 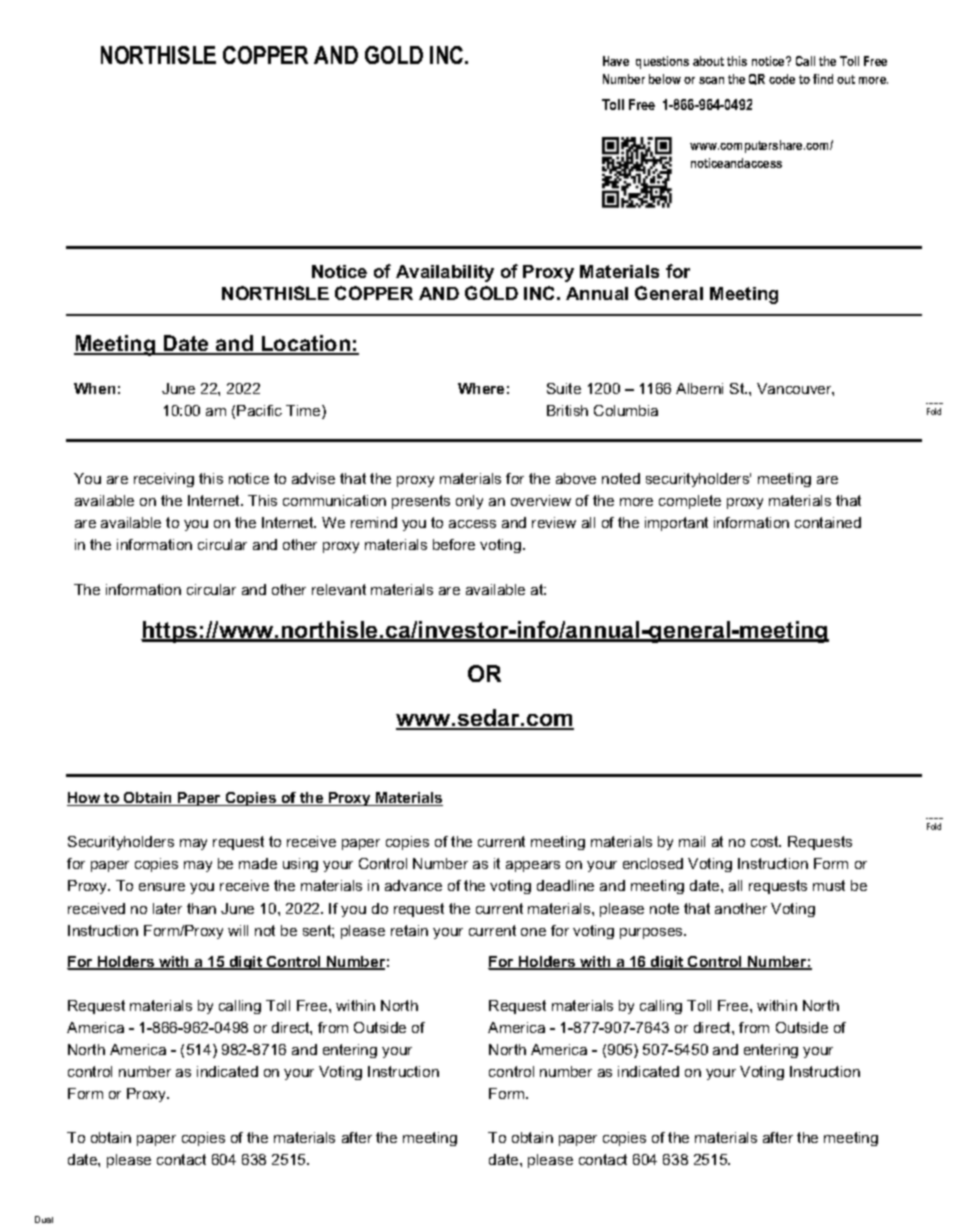 What do you see at coordinates (409, 930) in the image?
I see `retain` at bounding box center [409, 930].
